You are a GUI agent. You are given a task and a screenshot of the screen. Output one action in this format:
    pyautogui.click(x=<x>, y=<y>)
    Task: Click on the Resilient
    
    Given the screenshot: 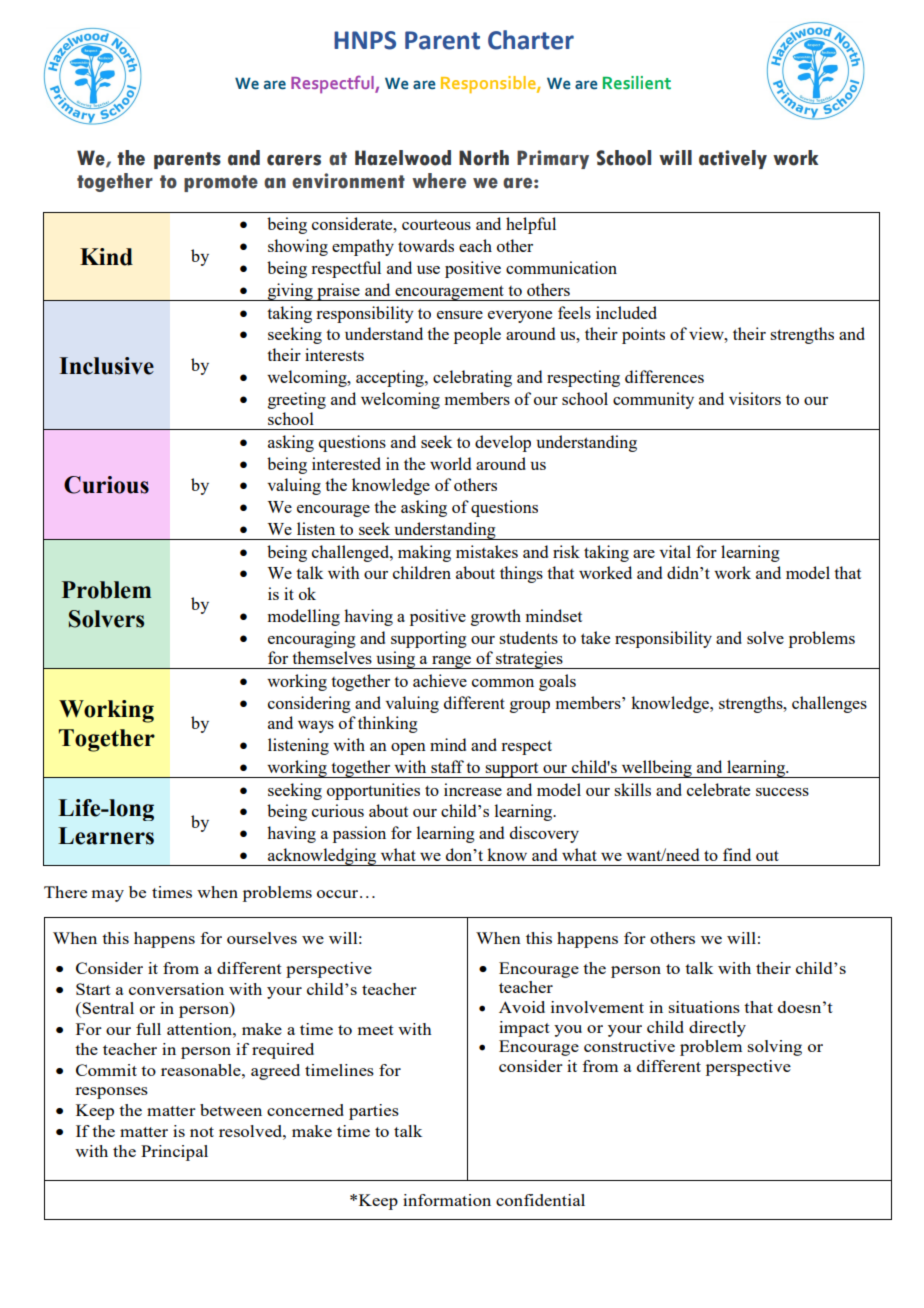 What is the action you would take?
    pyautogui.click(x=637, y=83)
